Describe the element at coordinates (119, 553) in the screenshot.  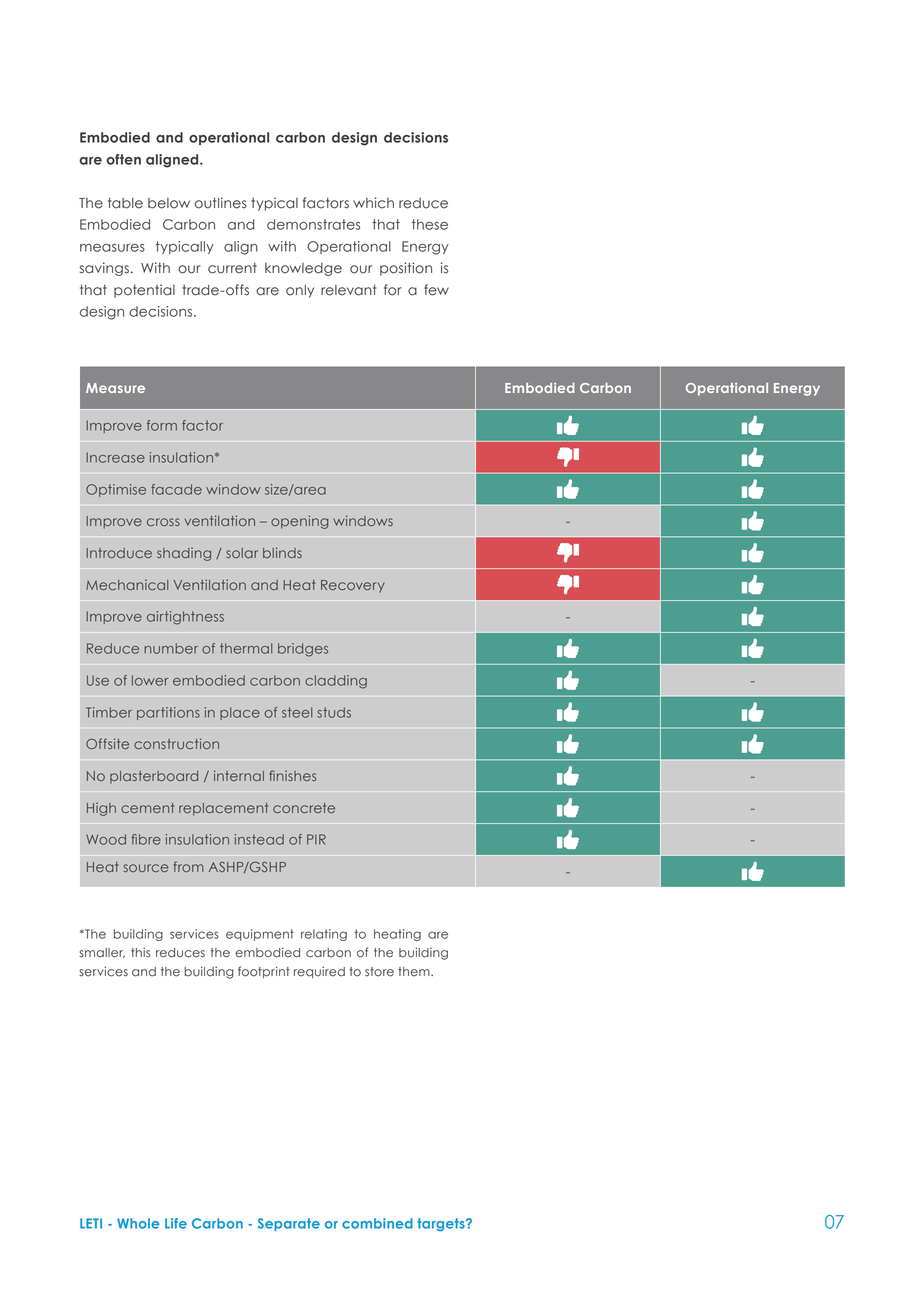
I see `Introduce` at that location.
